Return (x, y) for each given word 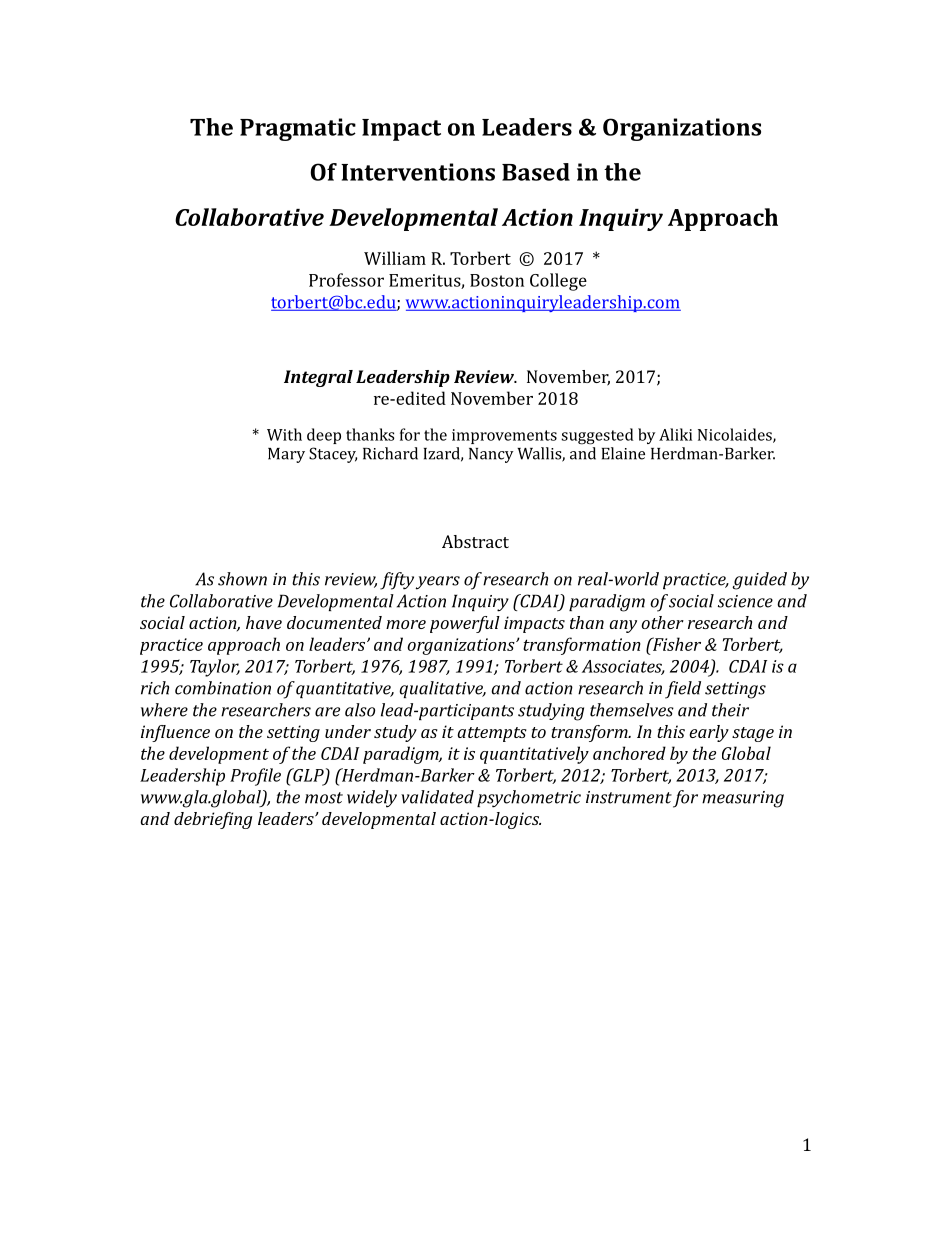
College (558, 282)
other (663, 622)
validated (437, 797)
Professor (346, 280)
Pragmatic (298, 129)
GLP (308, 776)
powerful (465, 624)
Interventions (418, 172)
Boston (497, 280)
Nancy (491, 455)
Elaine (623, 453)
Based (536, 172)
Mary (286, 455)
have (264, 622)
